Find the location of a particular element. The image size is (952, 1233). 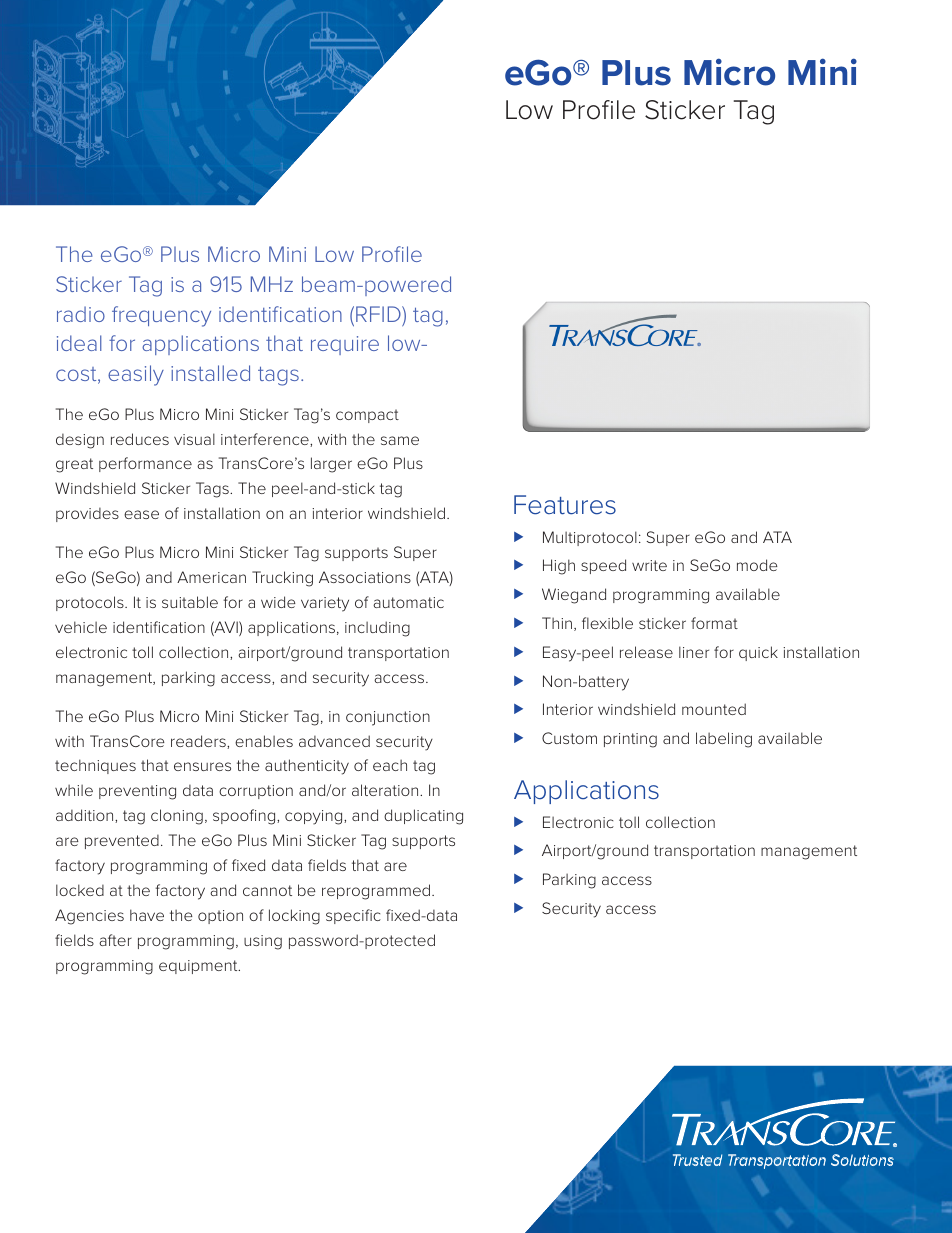

American is located at coordinates (211, 577).
